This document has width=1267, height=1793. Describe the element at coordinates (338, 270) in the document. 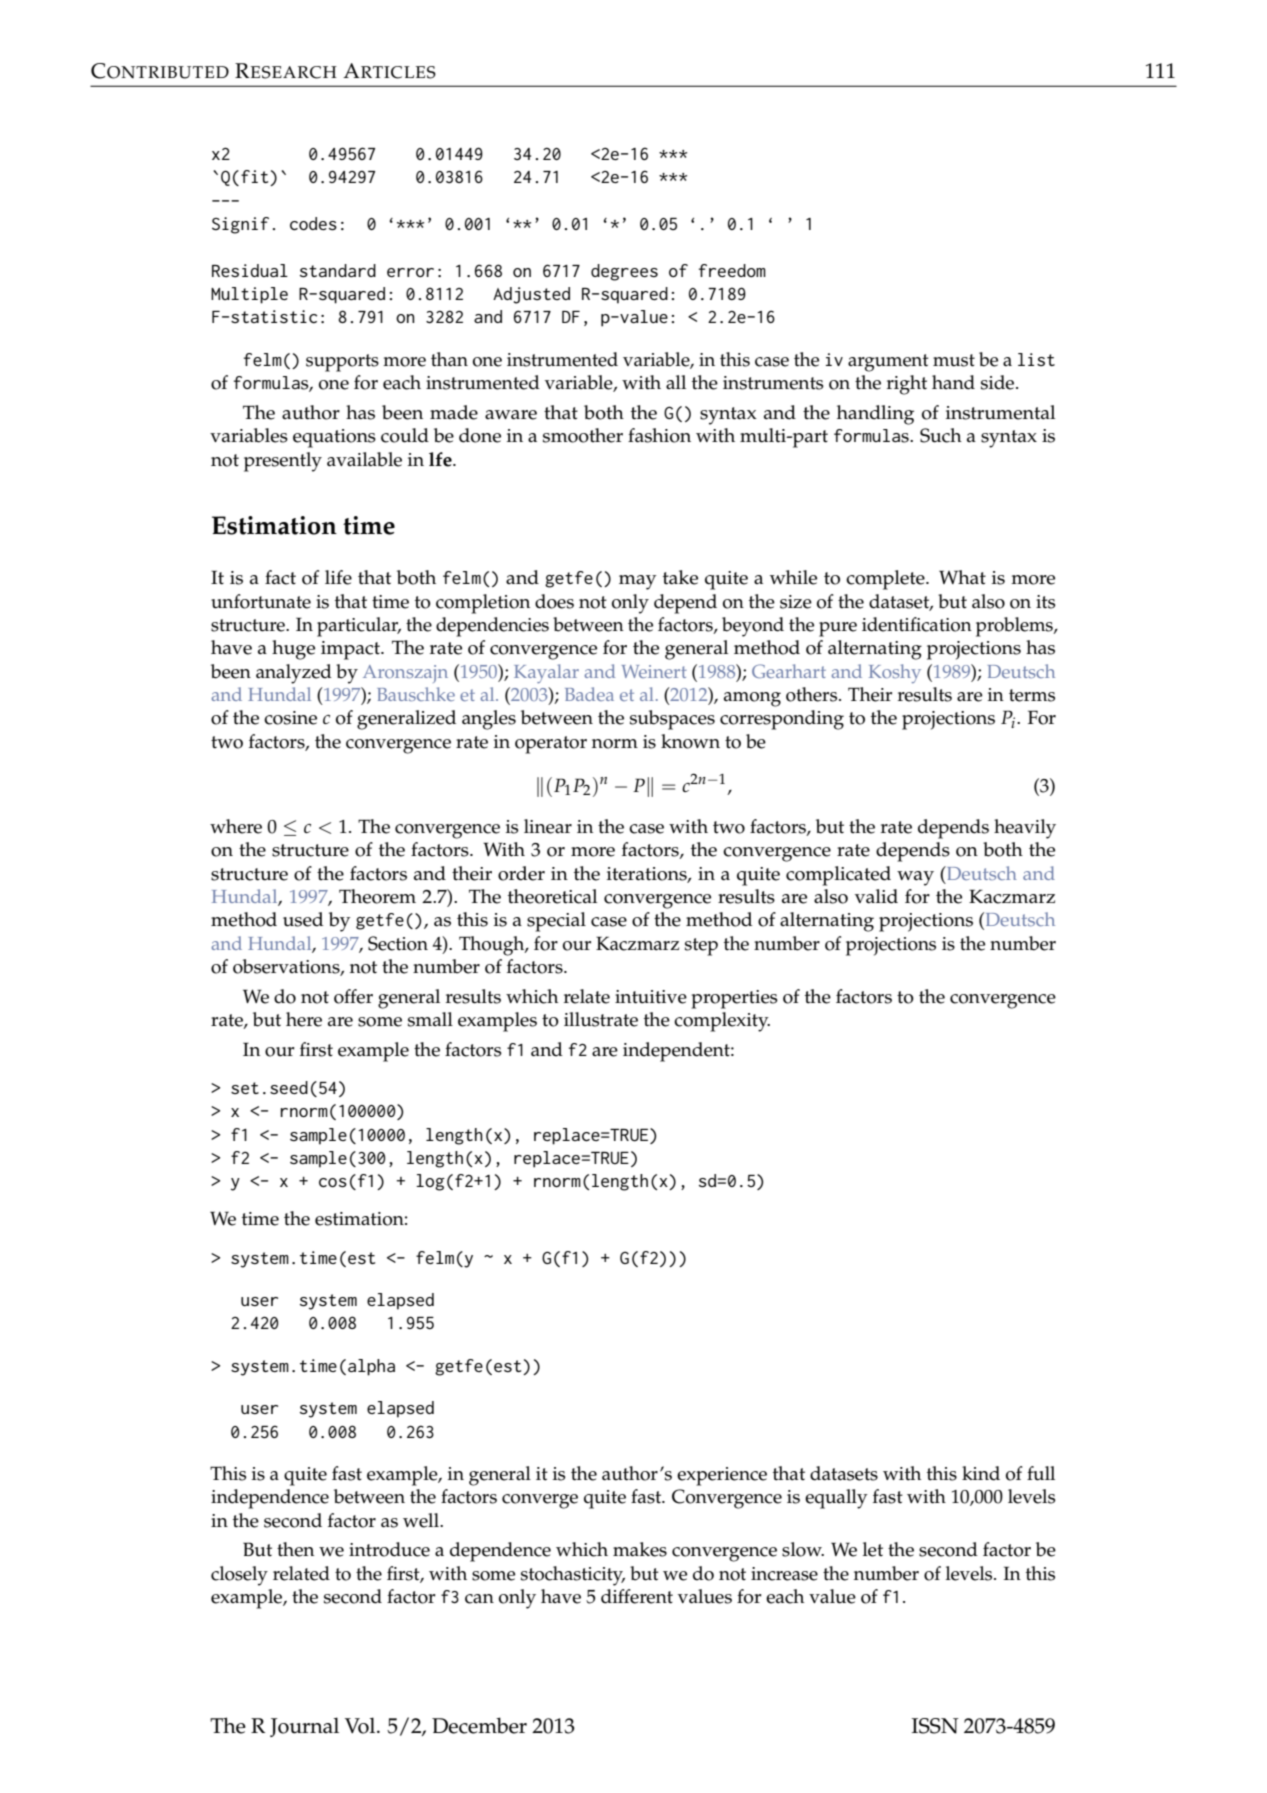

I see `standard` at that location.
